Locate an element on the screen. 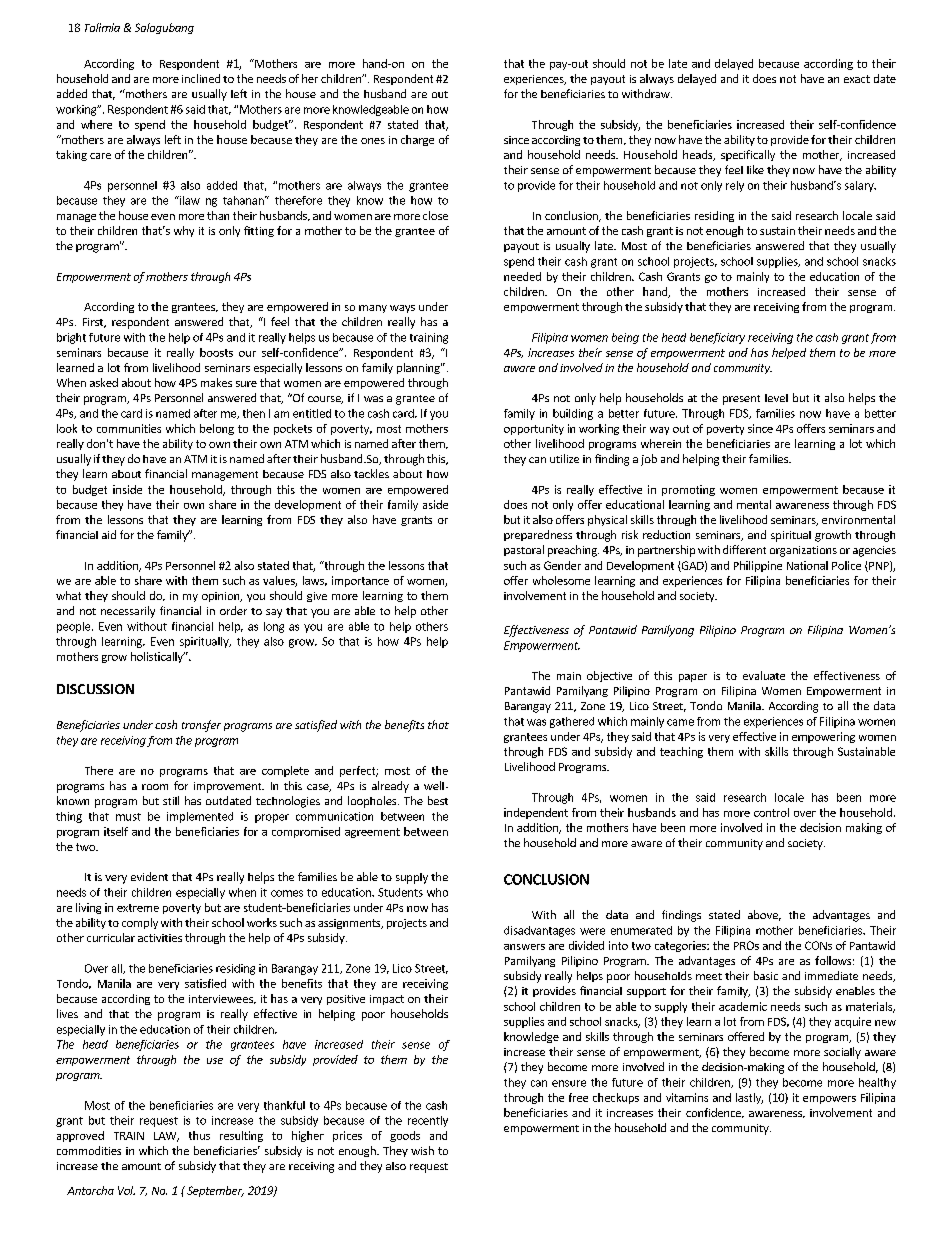 This screenshot has width=952, height=1233. thus is located at coordinates (199, 1135).
